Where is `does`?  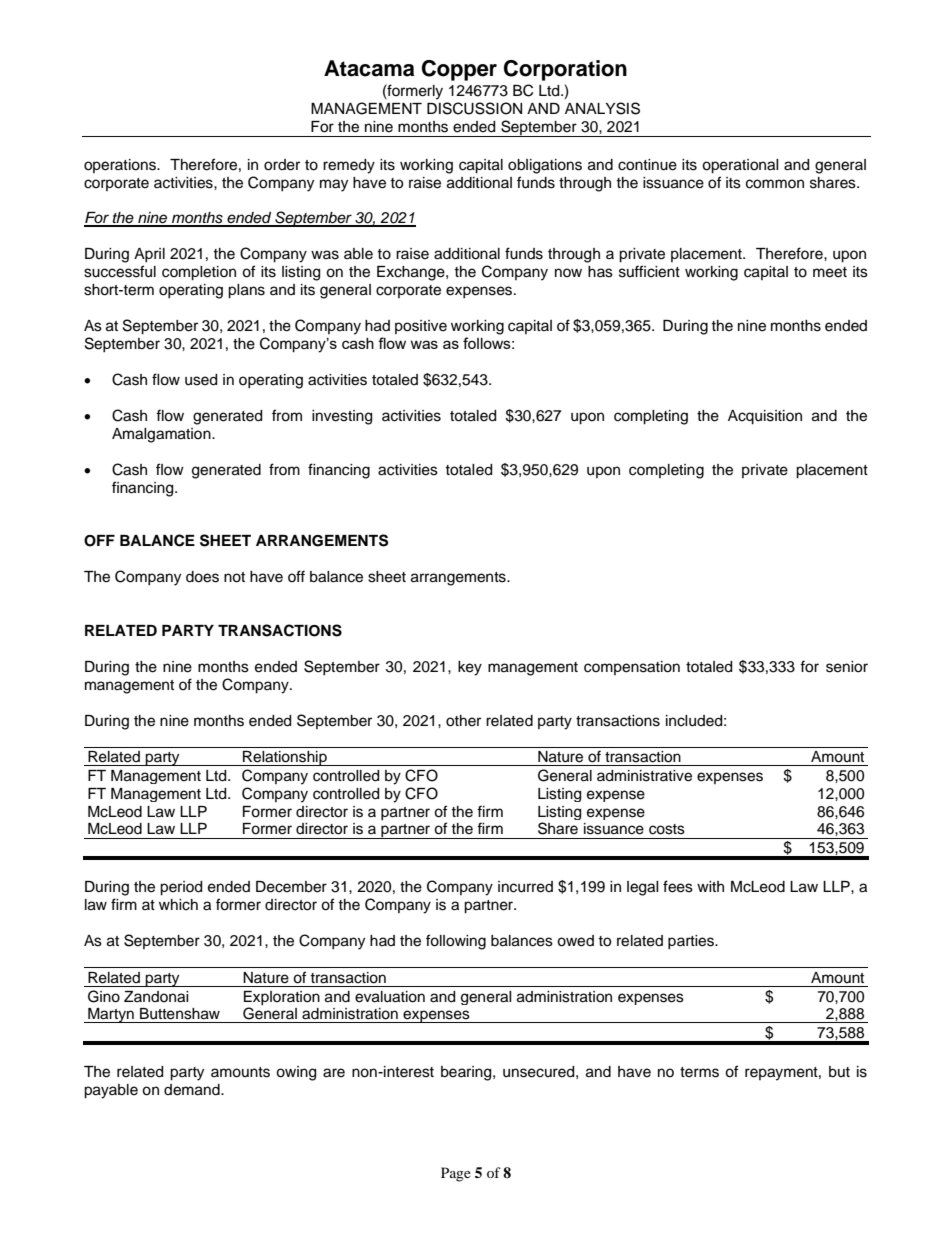 does is located at coordinates (202, 577).
